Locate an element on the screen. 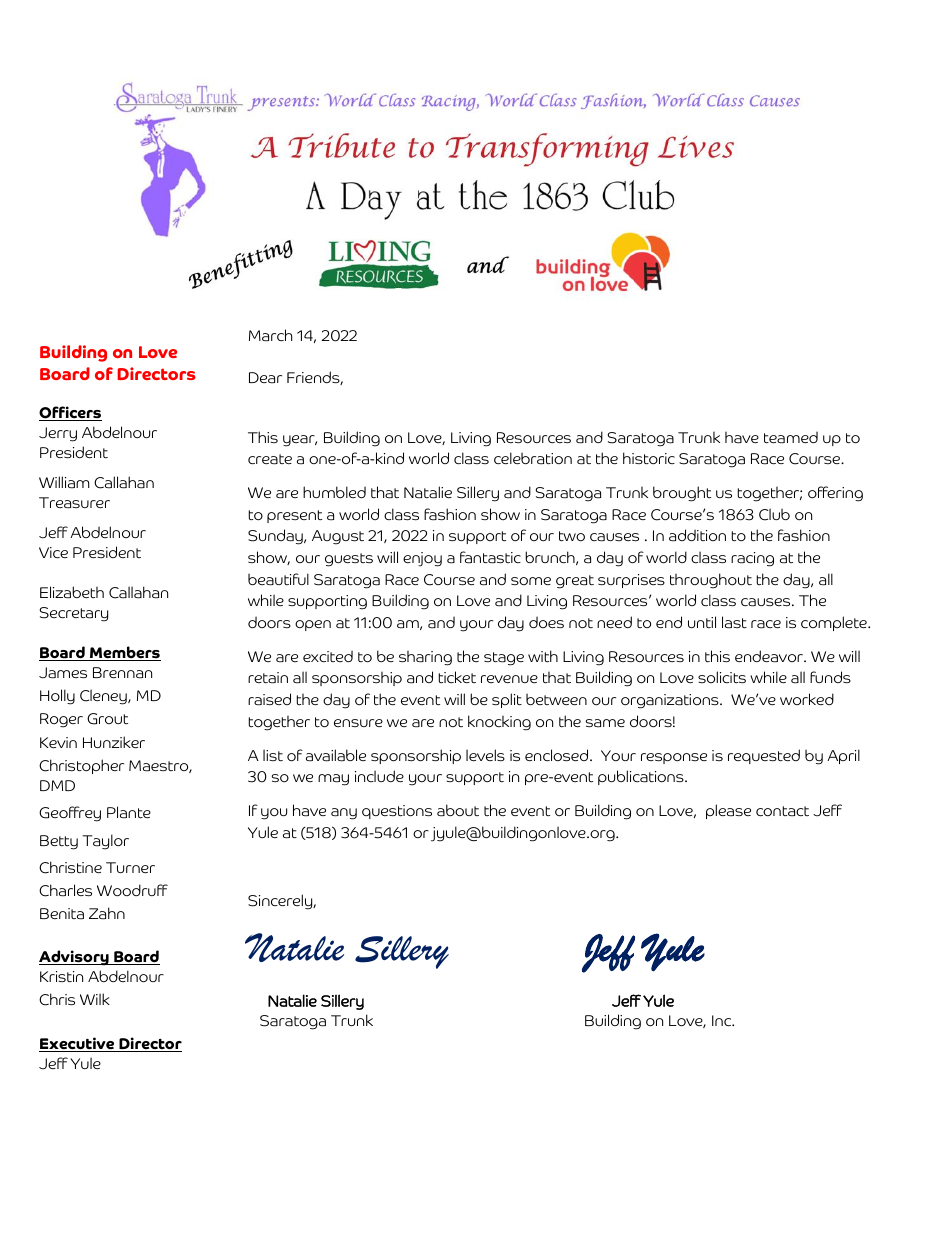 This screenshot has width=952, height=1233. Dear is located at coordinates (265, 378).
